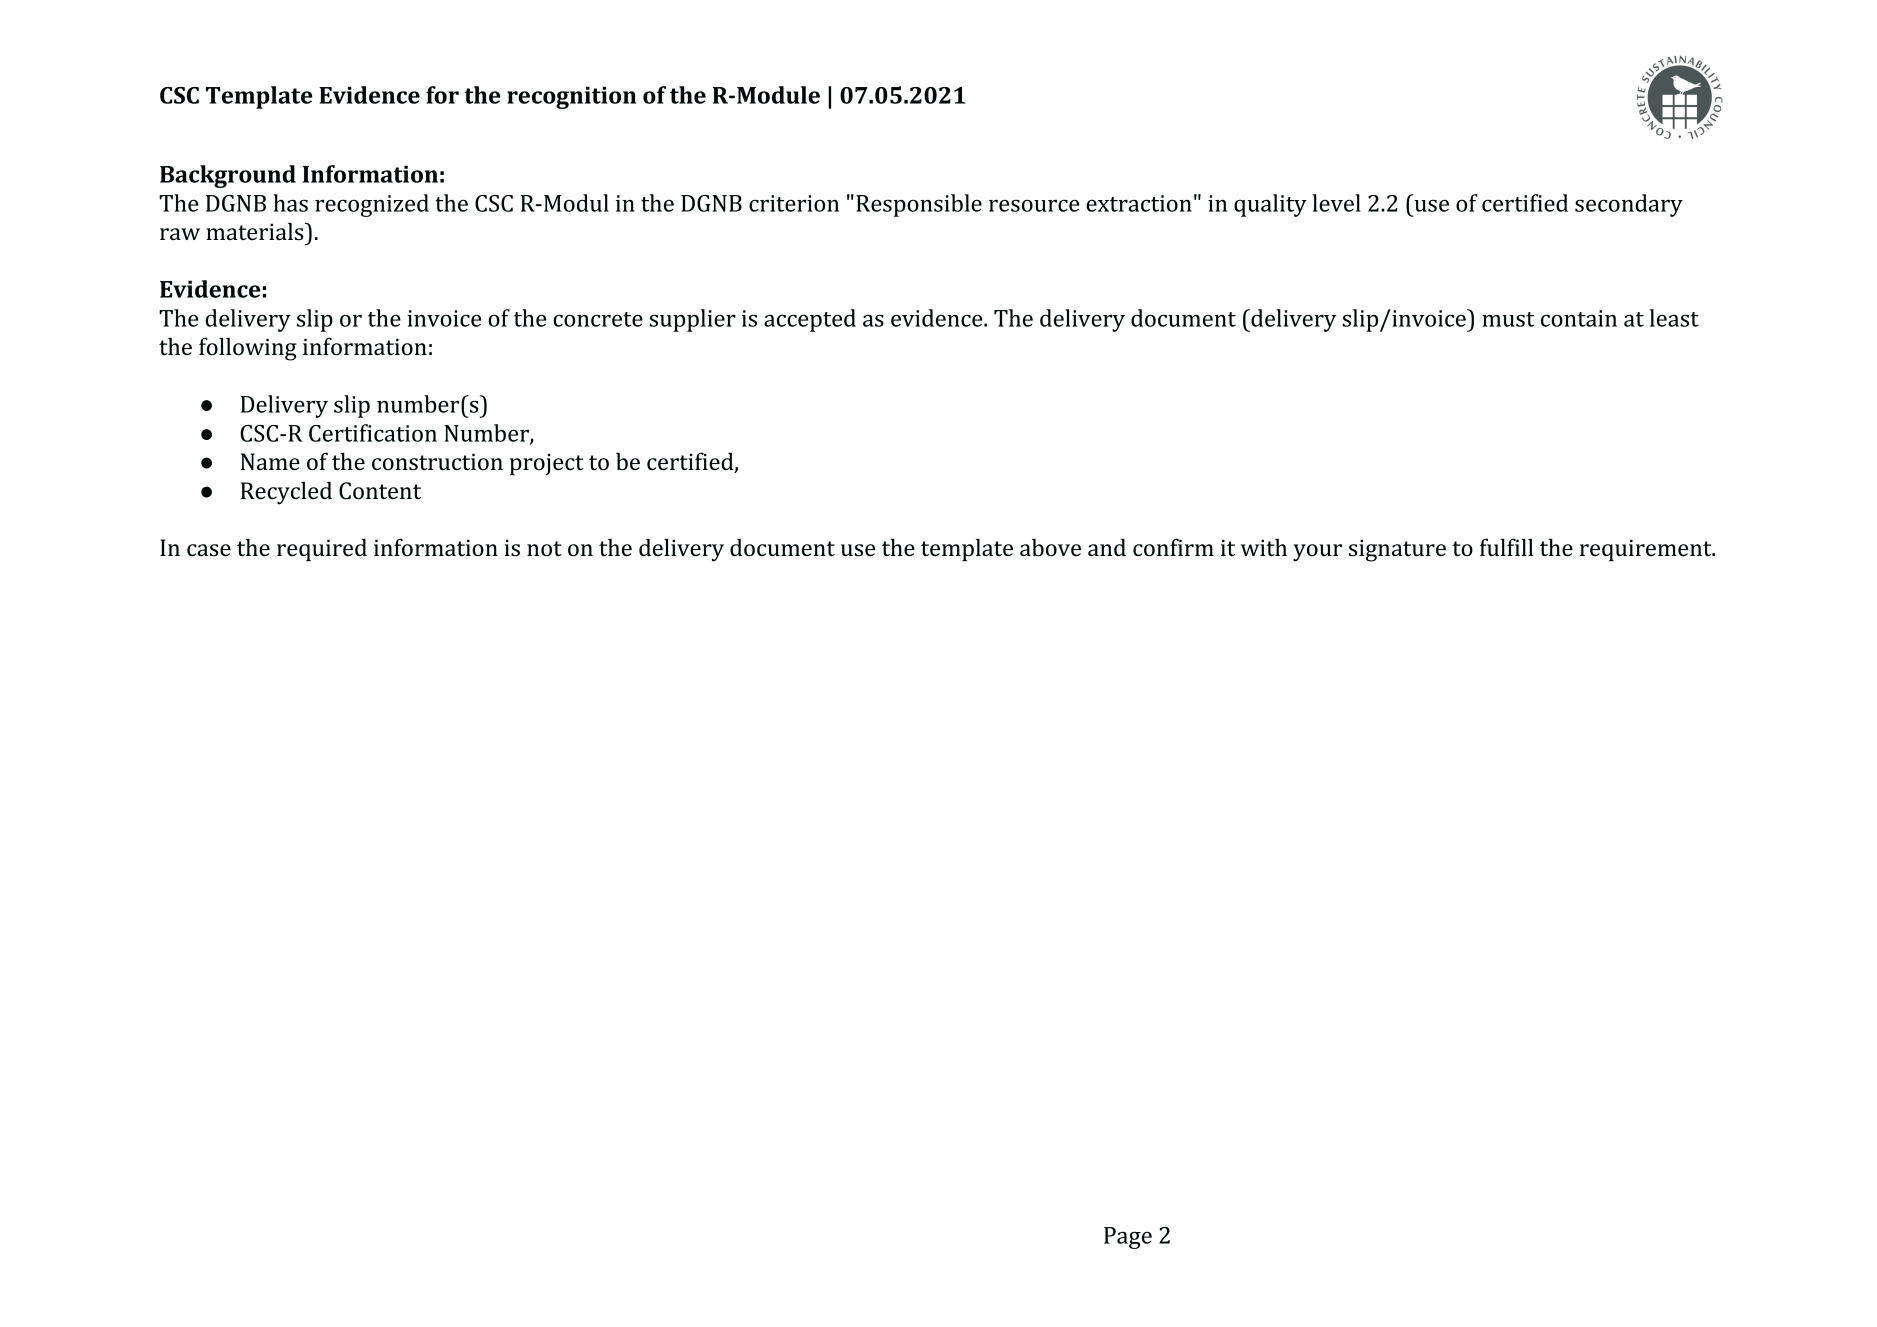 This image has height=1327, width=1877. Describe the element at coordinates (1050, 547) in the image. I see `above` at that location.
